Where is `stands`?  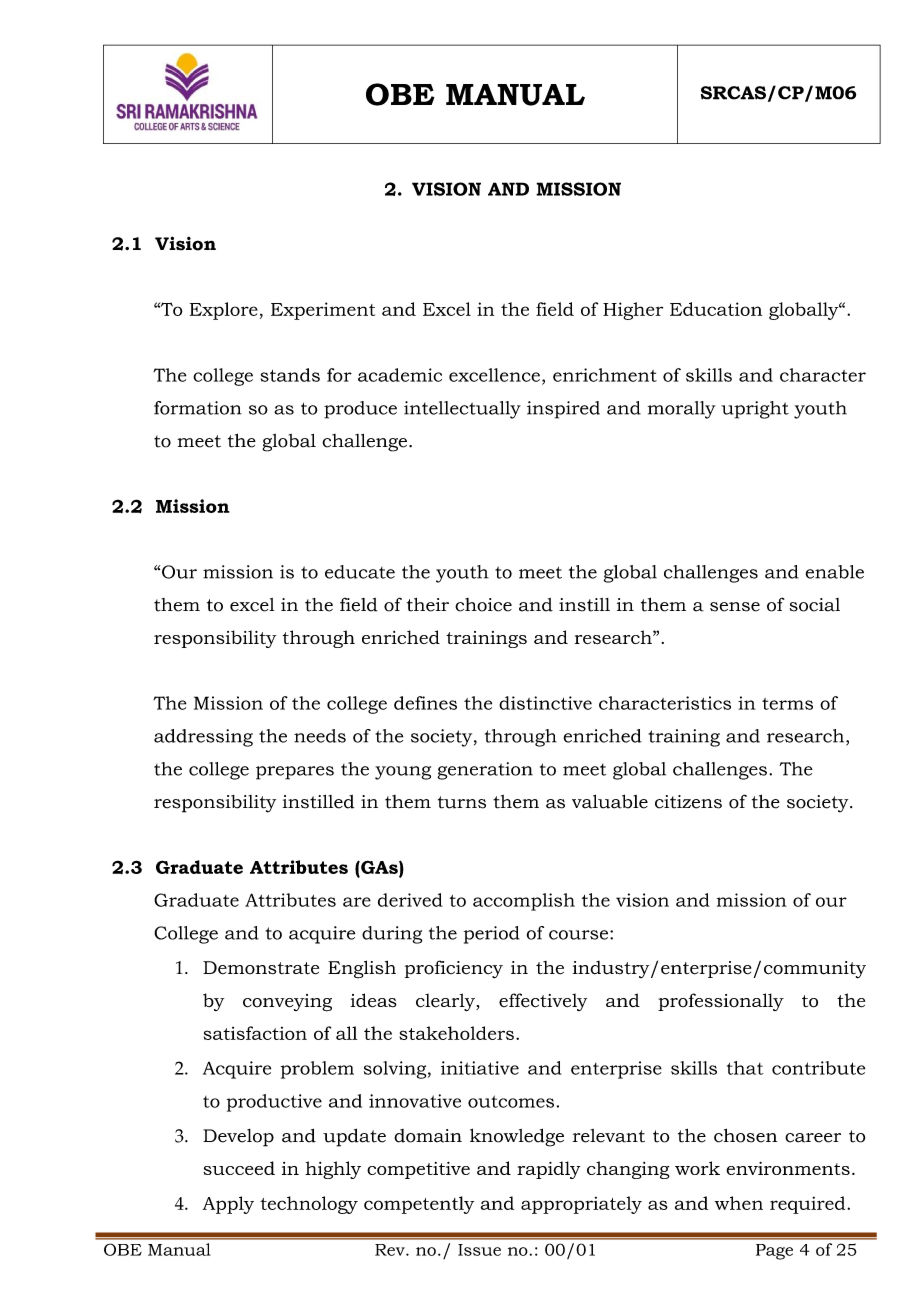 stands is located at coordinates (290, 375).
